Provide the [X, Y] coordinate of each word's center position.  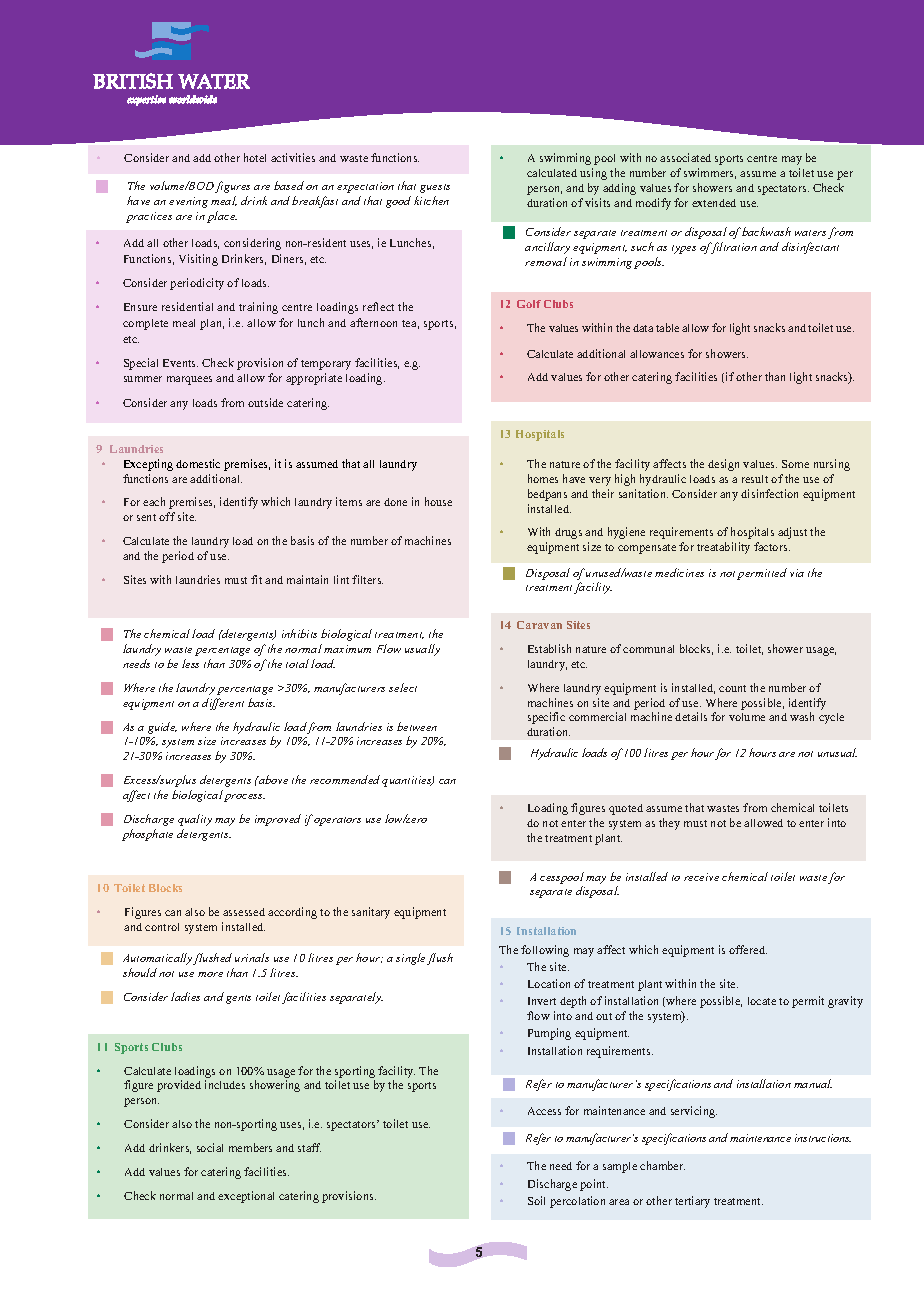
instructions [823, 1138]
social [210, 1147]
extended [714, 203]
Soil [536, 1200]
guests [435, 188]
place [222, 217]
